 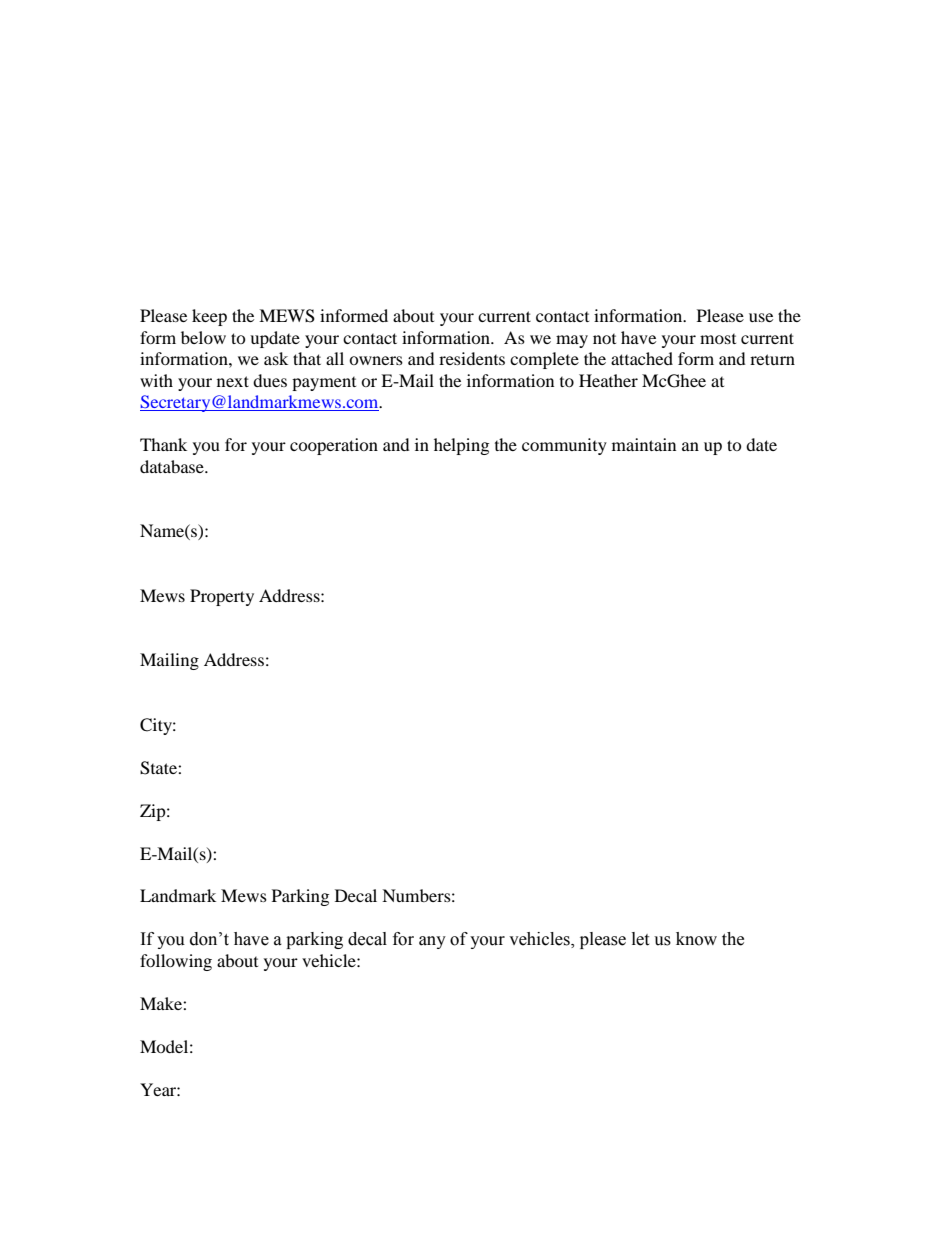 What do you see at coordinates (461, 446) in the page?
I see `helping` at bounding box center [461, 446].
